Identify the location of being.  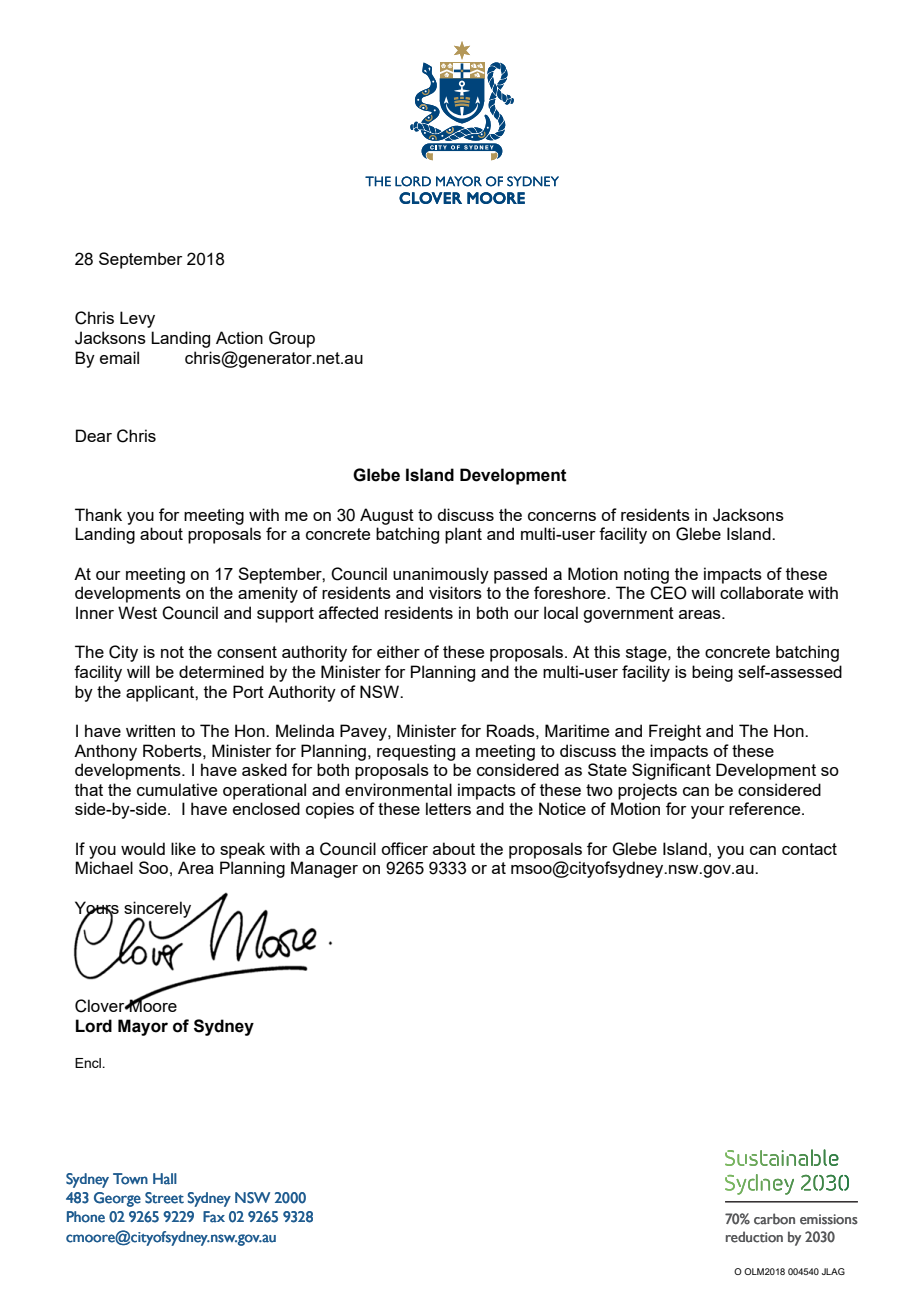
(712, 673).
